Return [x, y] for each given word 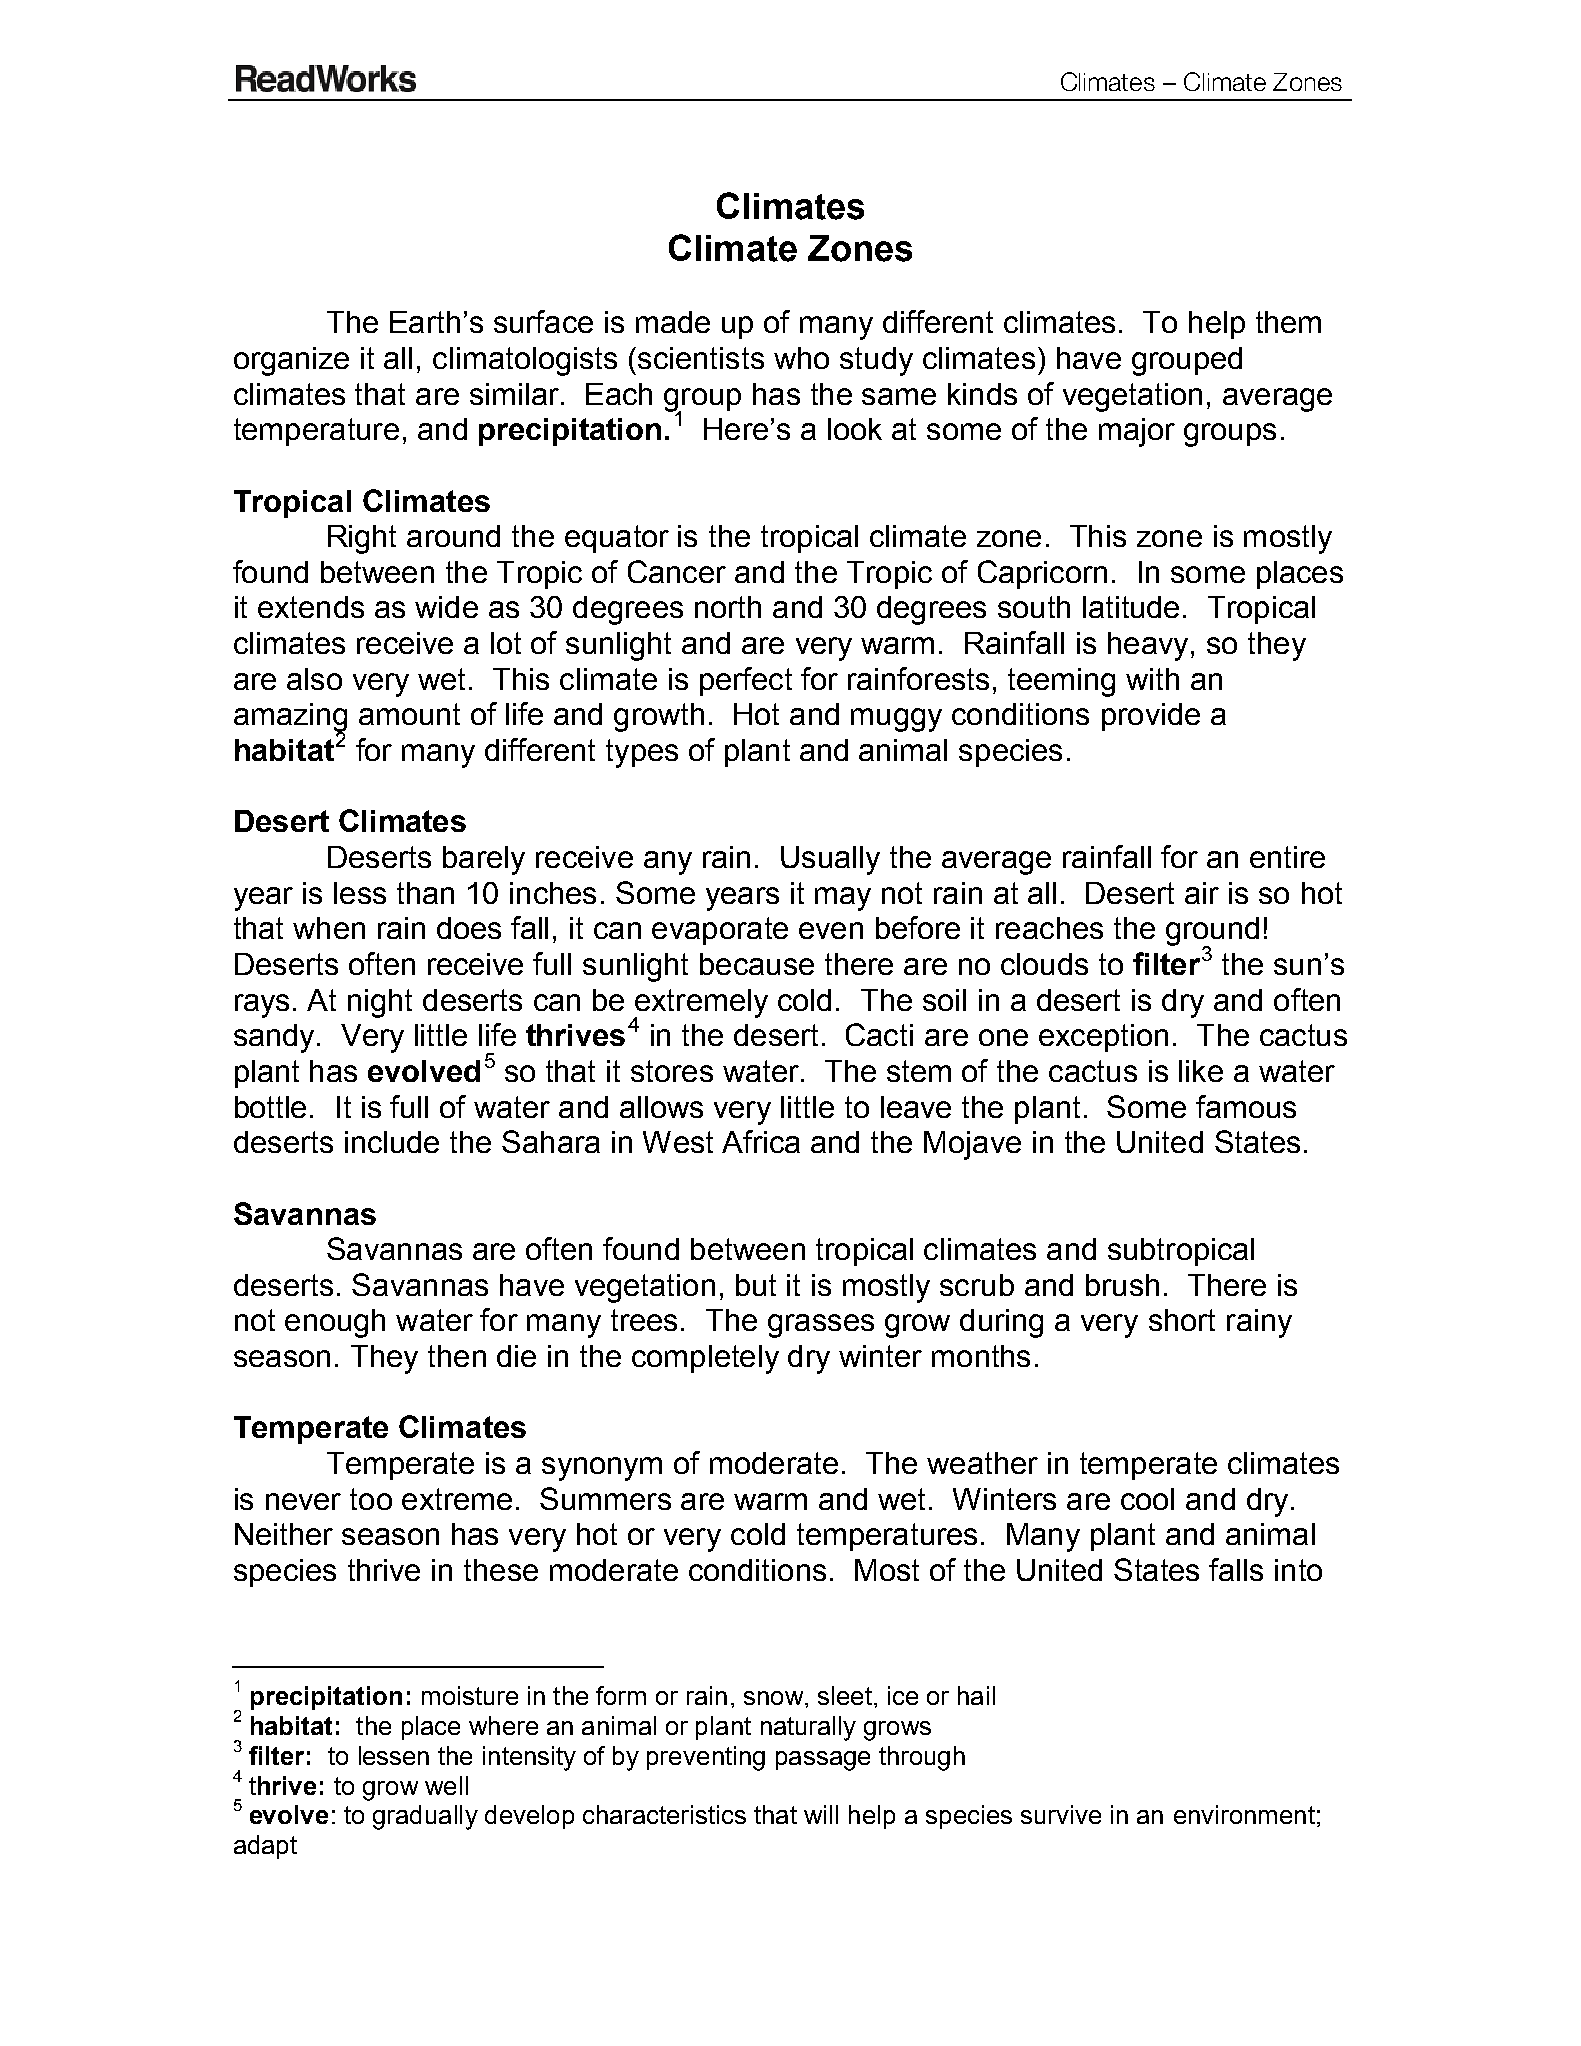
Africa [761, 1141]
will [821, 1814]
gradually [425, 1817]
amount [409, 714]
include [392, 1142]
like [1201, 1071]
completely [705, 1359]
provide [1151, 717]
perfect [746, 681]
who [801, 358]
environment [1244, 1814]
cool [1147, 1499]
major [1137, 432]
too [371, 1499]
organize [291, 361]
